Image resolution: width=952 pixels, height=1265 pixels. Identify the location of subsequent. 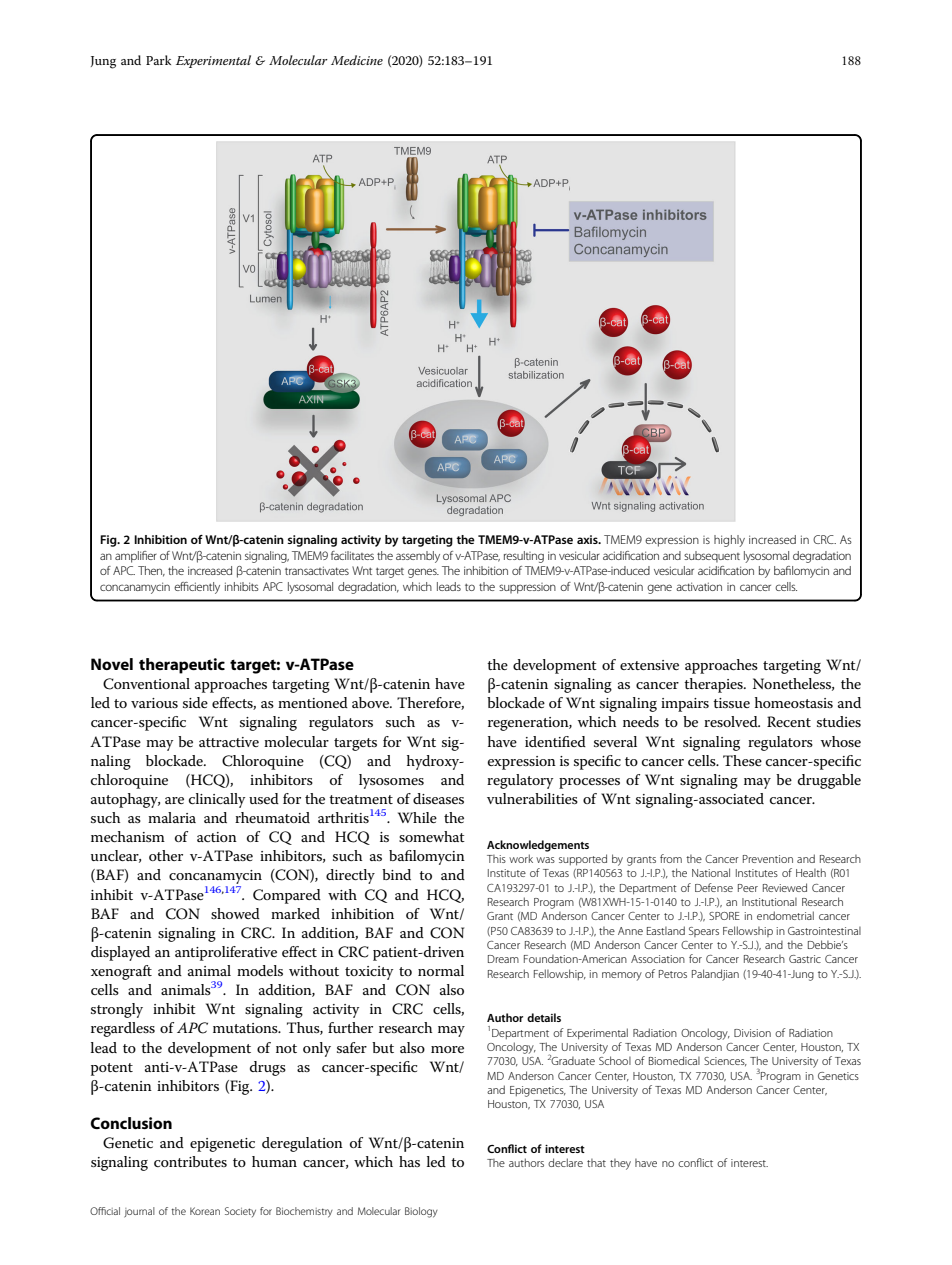
(712, 557).
